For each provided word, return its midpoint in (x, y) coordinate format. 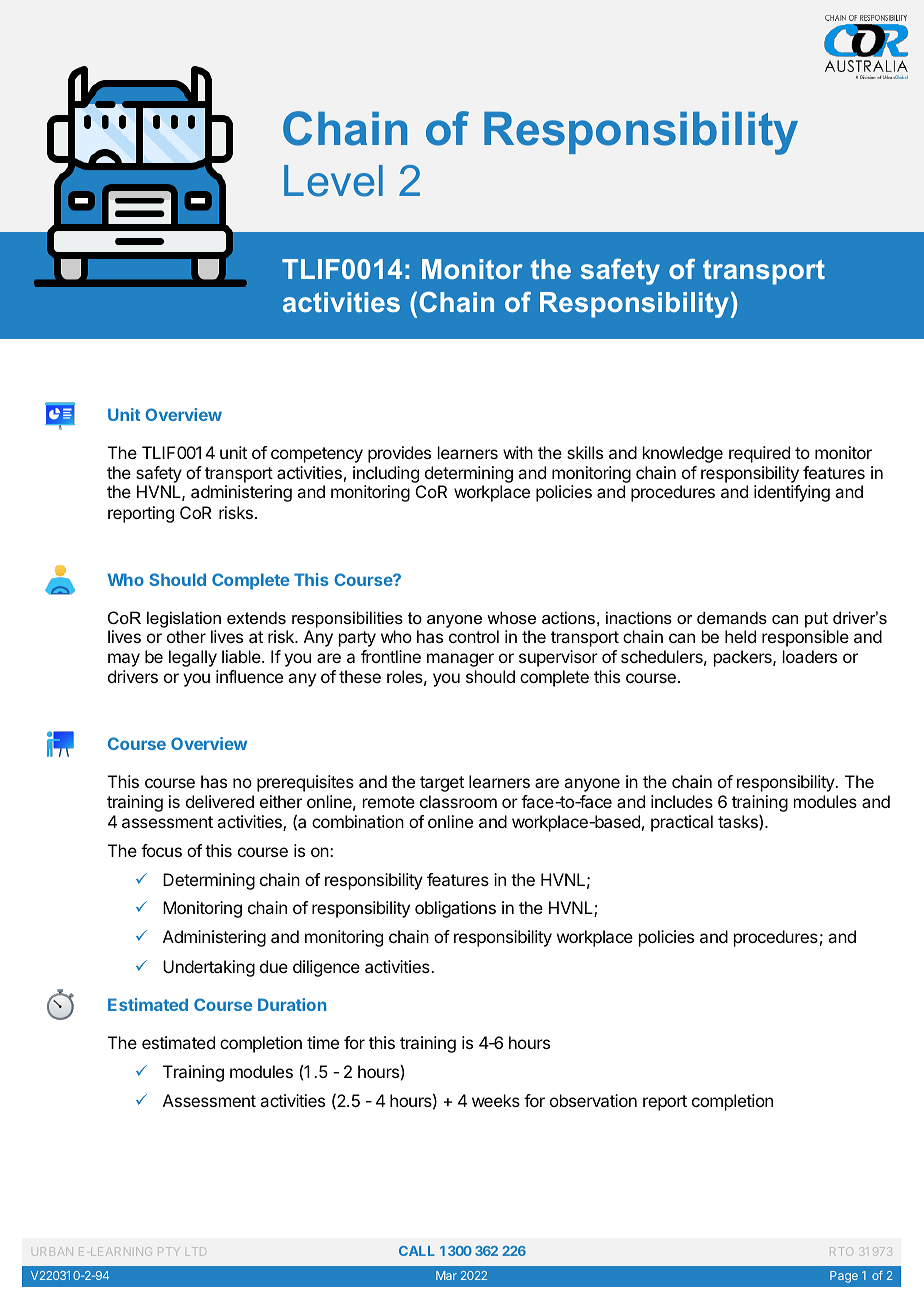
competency (317, 455)
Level (333, 181)
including (386, 474)
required (759, 454)
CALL (417, 1251)
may (124, 660)
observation (593, 1100)
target (442, 784)
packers (744, 658)
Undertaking (209, 968)
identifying (792, 493)
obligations (455, 909)
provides (399, 454)
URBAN (52, 1251)
